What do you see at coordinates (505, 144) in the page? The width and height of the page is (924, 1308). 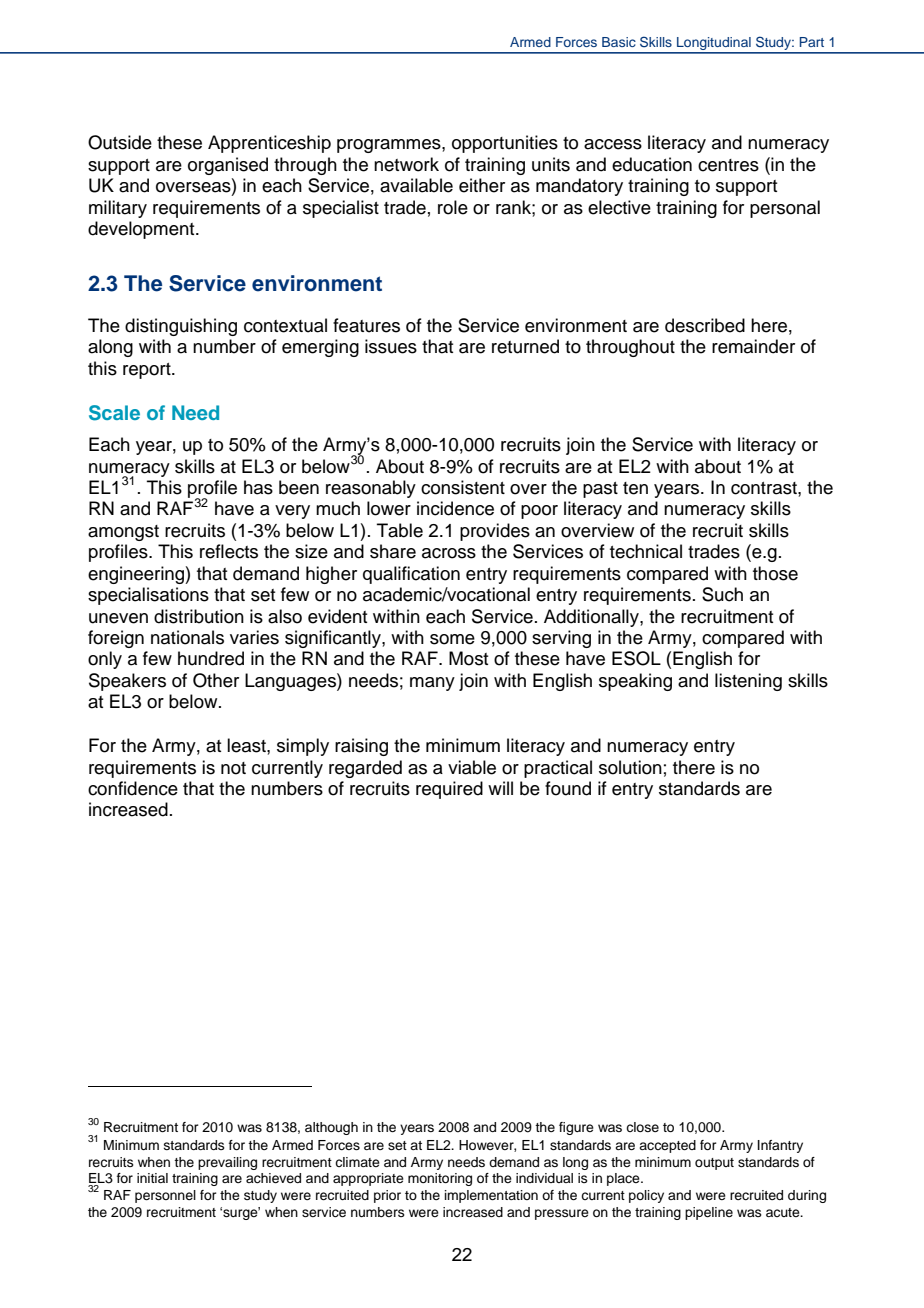 I see `opportunities` at bounding box center [505, 144].
